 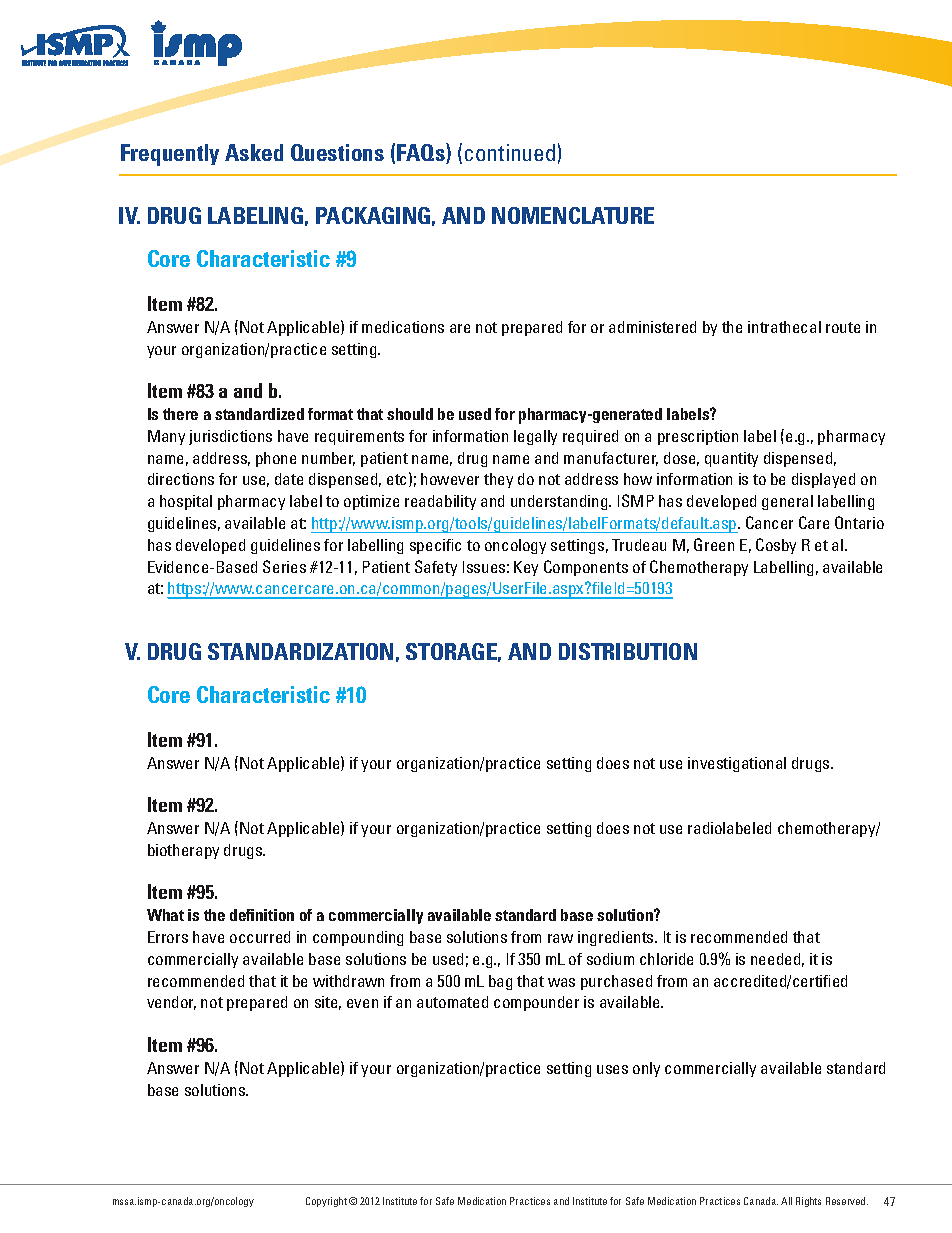 What do you see at coordinates (262, 915) in the screenshot?
I see `definition` at bounding box center [262, 915].
